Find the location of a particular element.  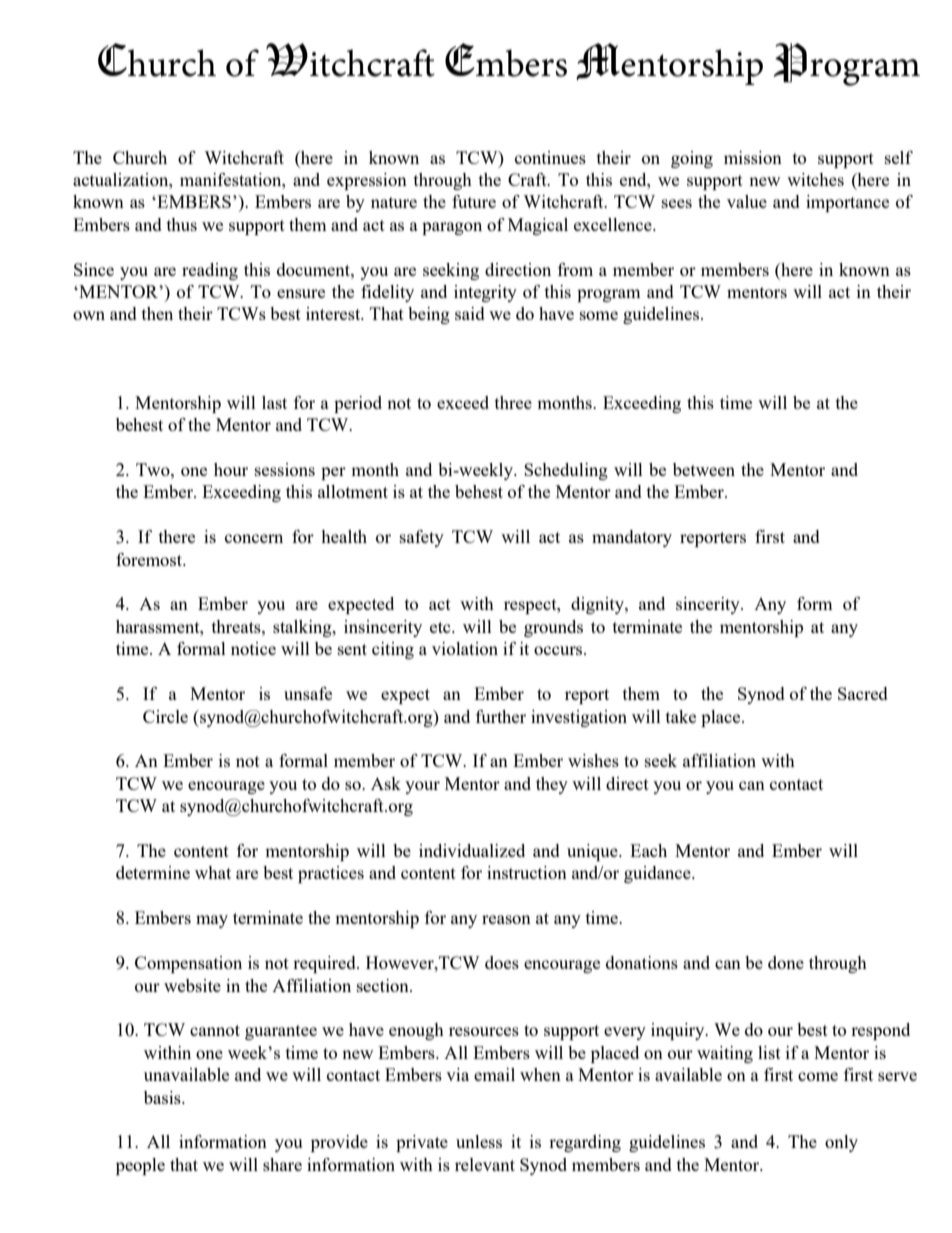

they is located at coordinates (552, 785).
